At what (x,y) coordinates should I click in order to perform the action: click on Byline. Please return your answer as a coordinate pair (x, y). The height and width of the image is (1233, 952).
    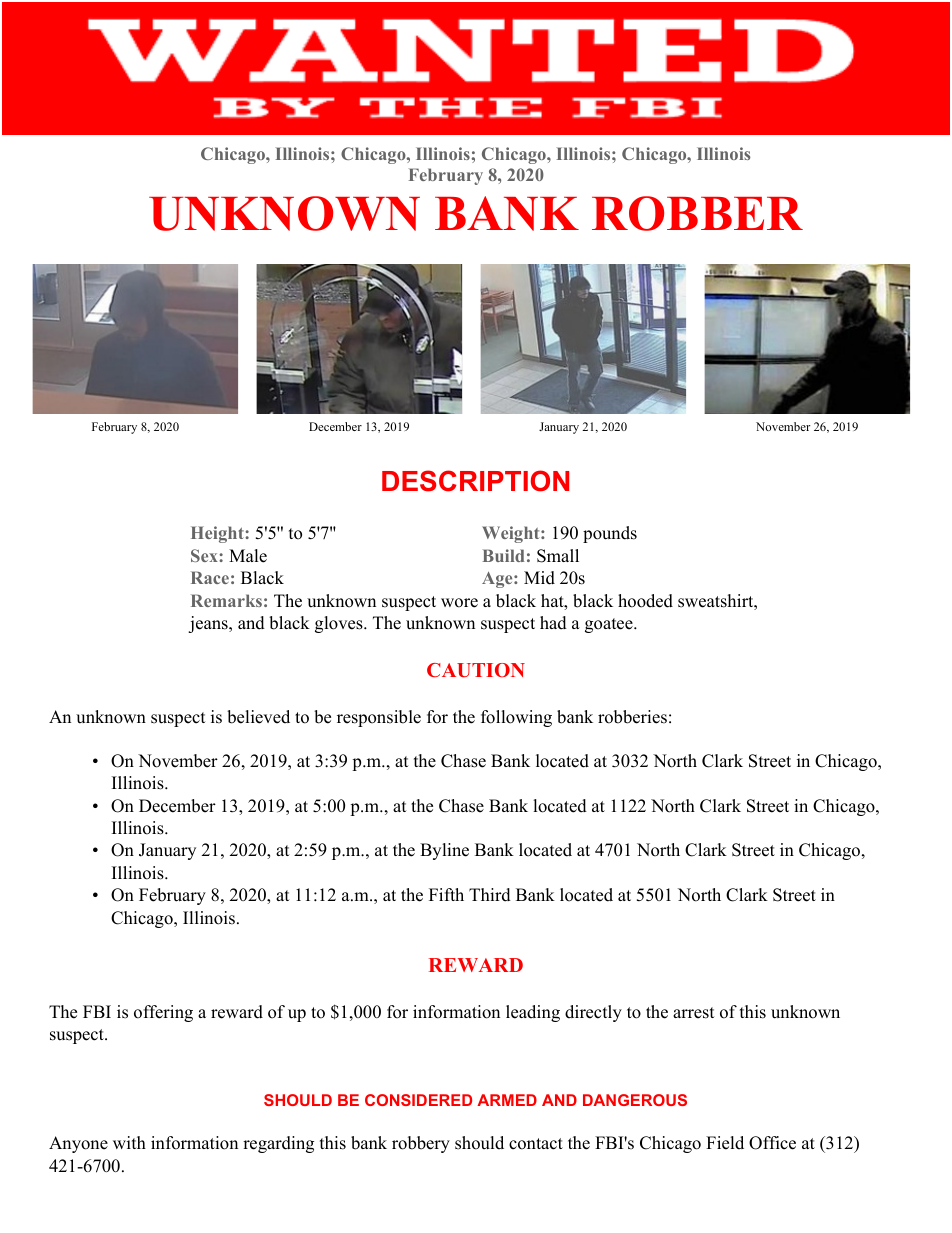
    Looking at the image, I should click on (444, 851).
